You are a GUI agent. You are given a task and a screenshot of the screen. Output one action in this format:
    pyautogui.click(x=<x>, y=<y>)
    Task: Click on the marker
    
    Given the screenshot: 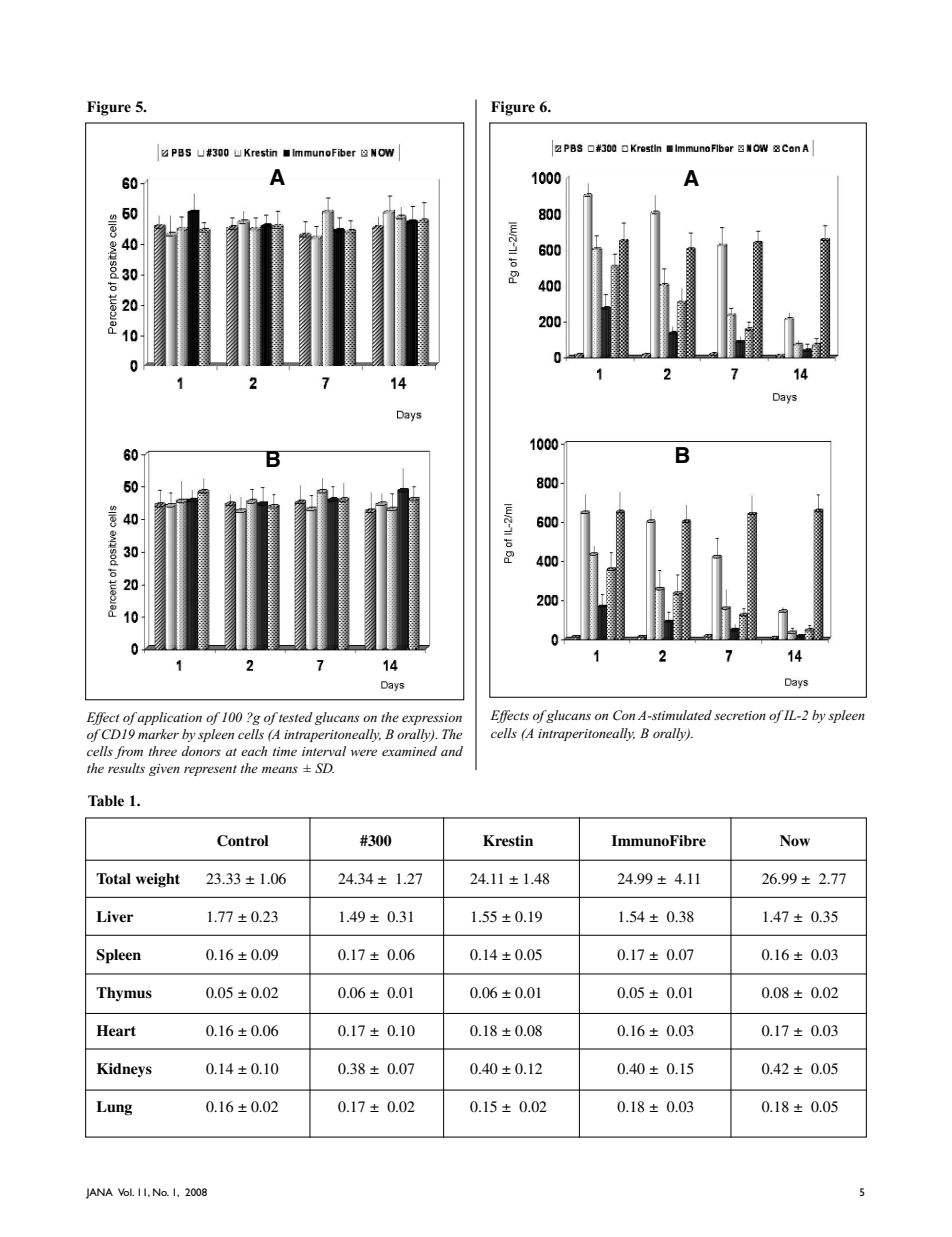 What is the action you would take?
    pyautogui.click(x=158, y=734)
